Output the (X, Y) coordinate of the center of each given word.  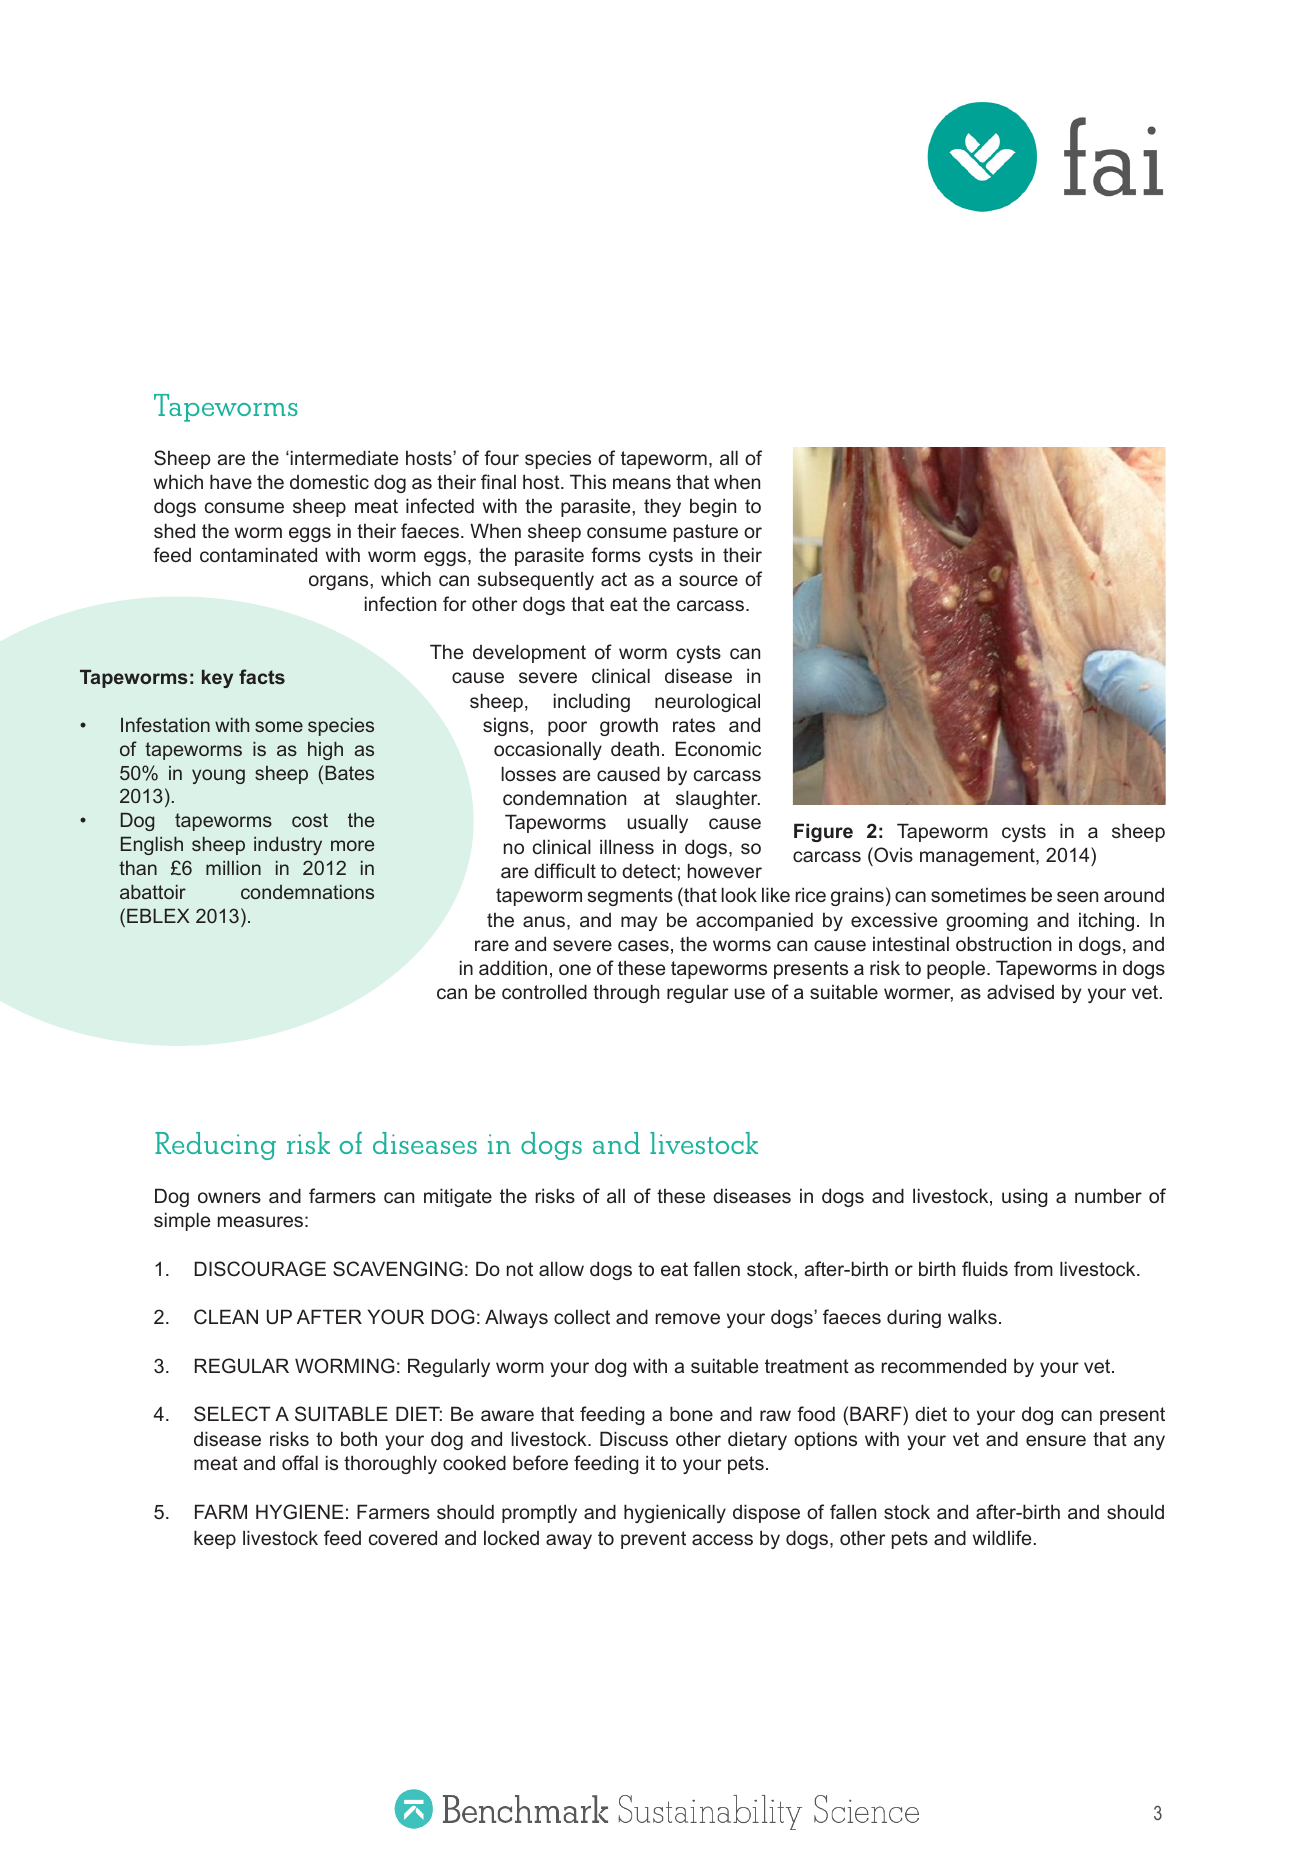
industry (288, 846)
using (1025, 1197)
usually (657, 823)
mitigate (458, 1197)
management (978, 857)
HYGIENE (299, 1511)
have (231, 481)
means (642, 483)
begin (713, 507)
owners (229, 1197)
